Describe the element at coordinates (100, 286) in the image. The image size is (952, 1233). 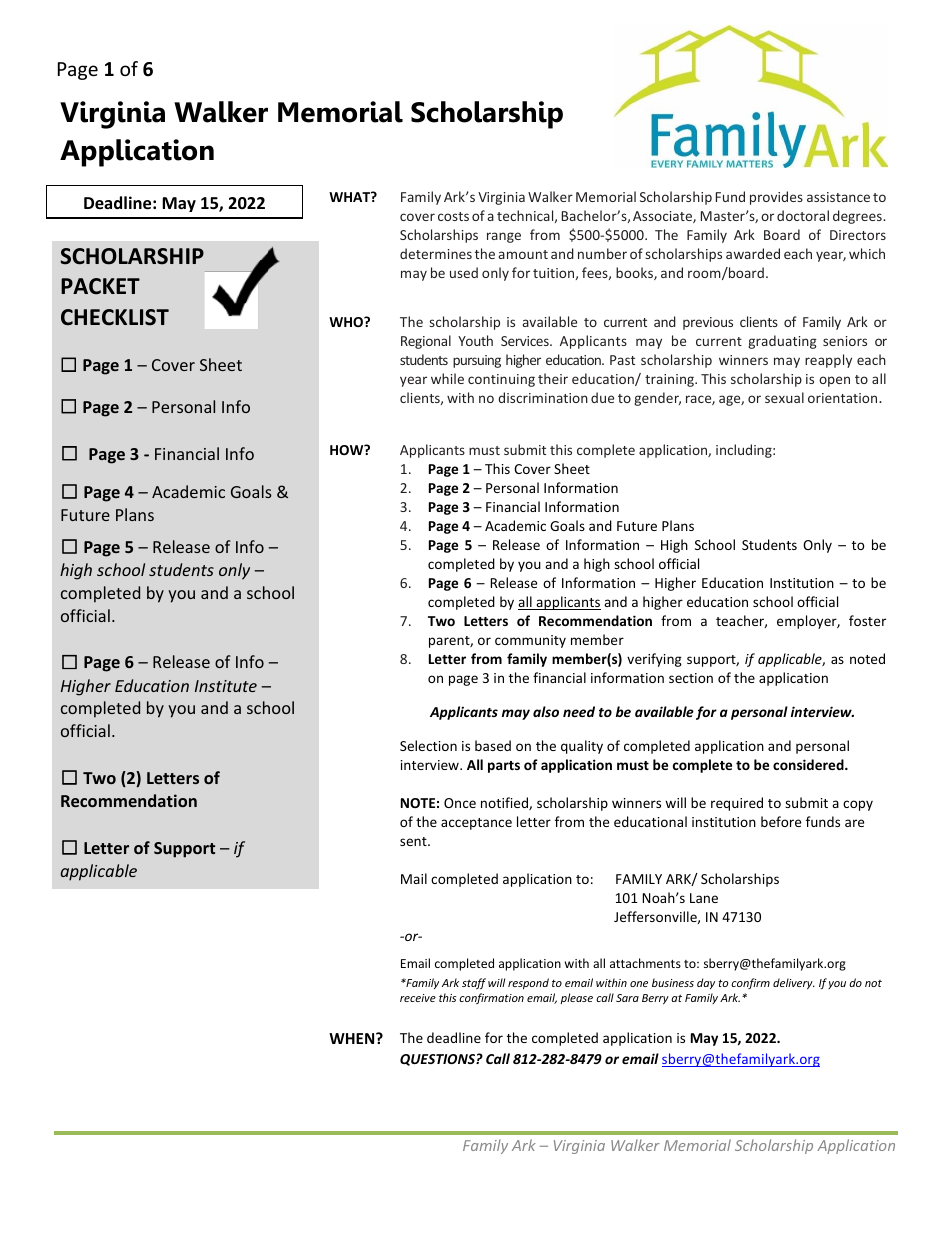
I see `PACKET` at that location.
